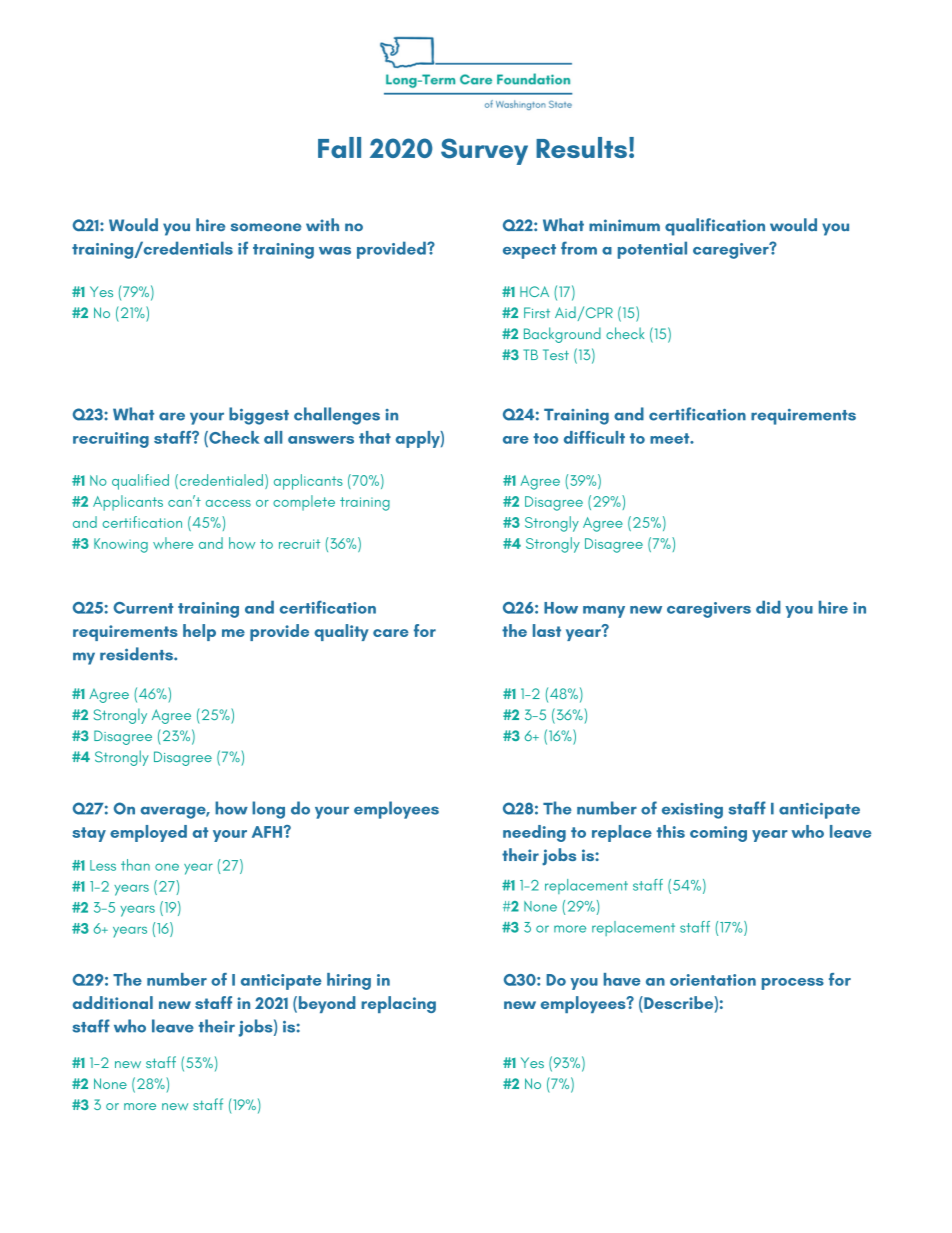 This screenshot has width=952, height=1233. Describe the element at coordinates (341, 632) in the screenshot. I see `quality` at that location.
